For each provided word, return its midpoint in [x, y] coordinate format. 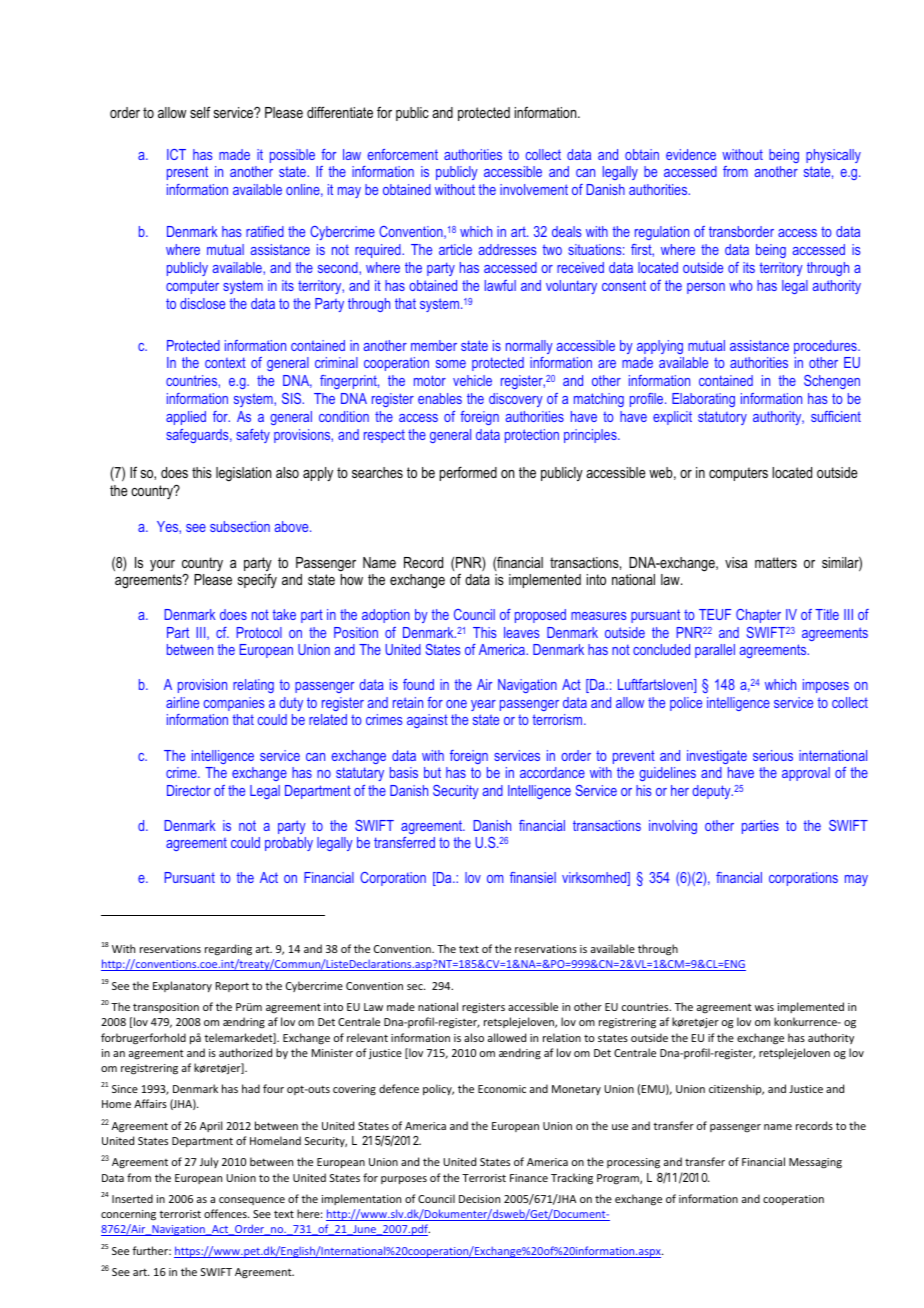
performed [468, 473]
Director [189, 790]
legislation [243, 474]
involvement [534, 189]
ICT [176, 154]
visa [736, 562]
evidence [691, 154]
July [209, 1162]
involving [673, 827]
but [432, 772]
